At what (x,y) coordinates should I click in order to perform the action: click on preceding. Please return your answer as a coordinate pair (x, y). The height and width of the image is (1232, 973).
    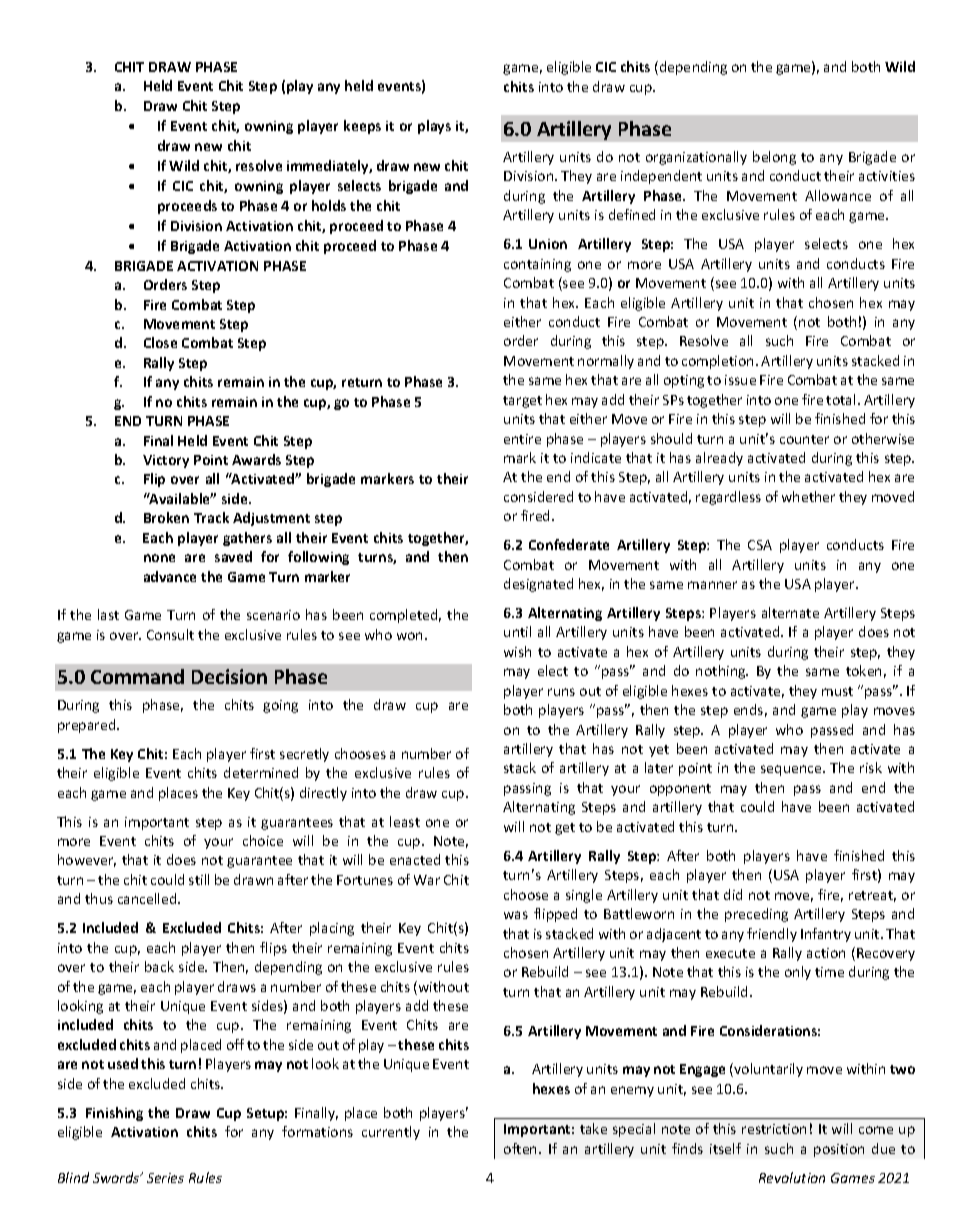
    Looking at the image, I should click on (756, 915).
